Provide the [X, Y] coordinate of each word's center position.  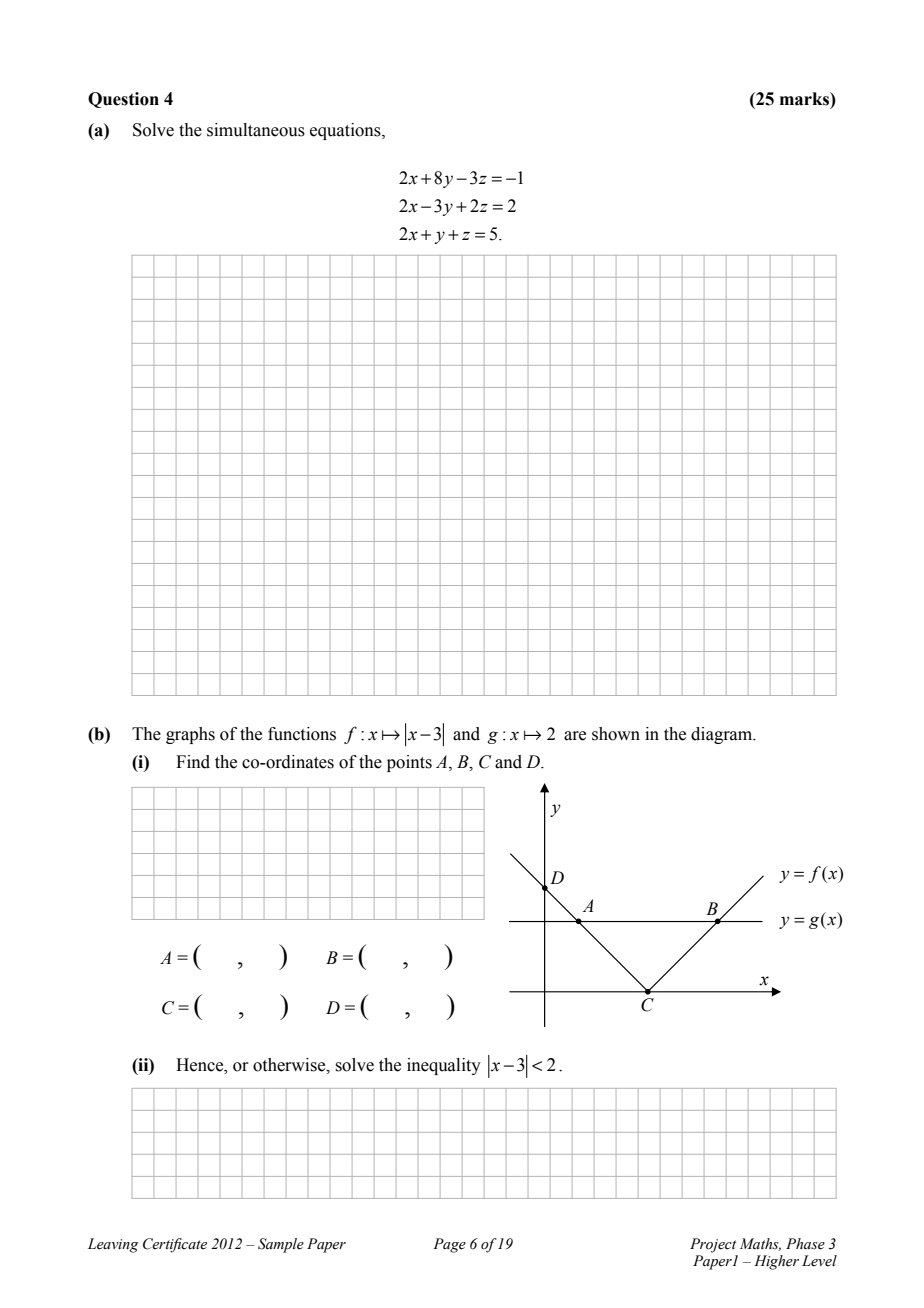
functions [302, 734]
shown [616, 734]
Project [713, 1245]
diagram [723, 735]
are [575, 736]
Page [449, 1245]
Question [123, 100]
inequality [444, 1066]
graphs [190, 735]
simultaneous [256, 130]
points [409, 763]
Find [193, 762]
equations [346, 131]
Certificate [175, 1245]
